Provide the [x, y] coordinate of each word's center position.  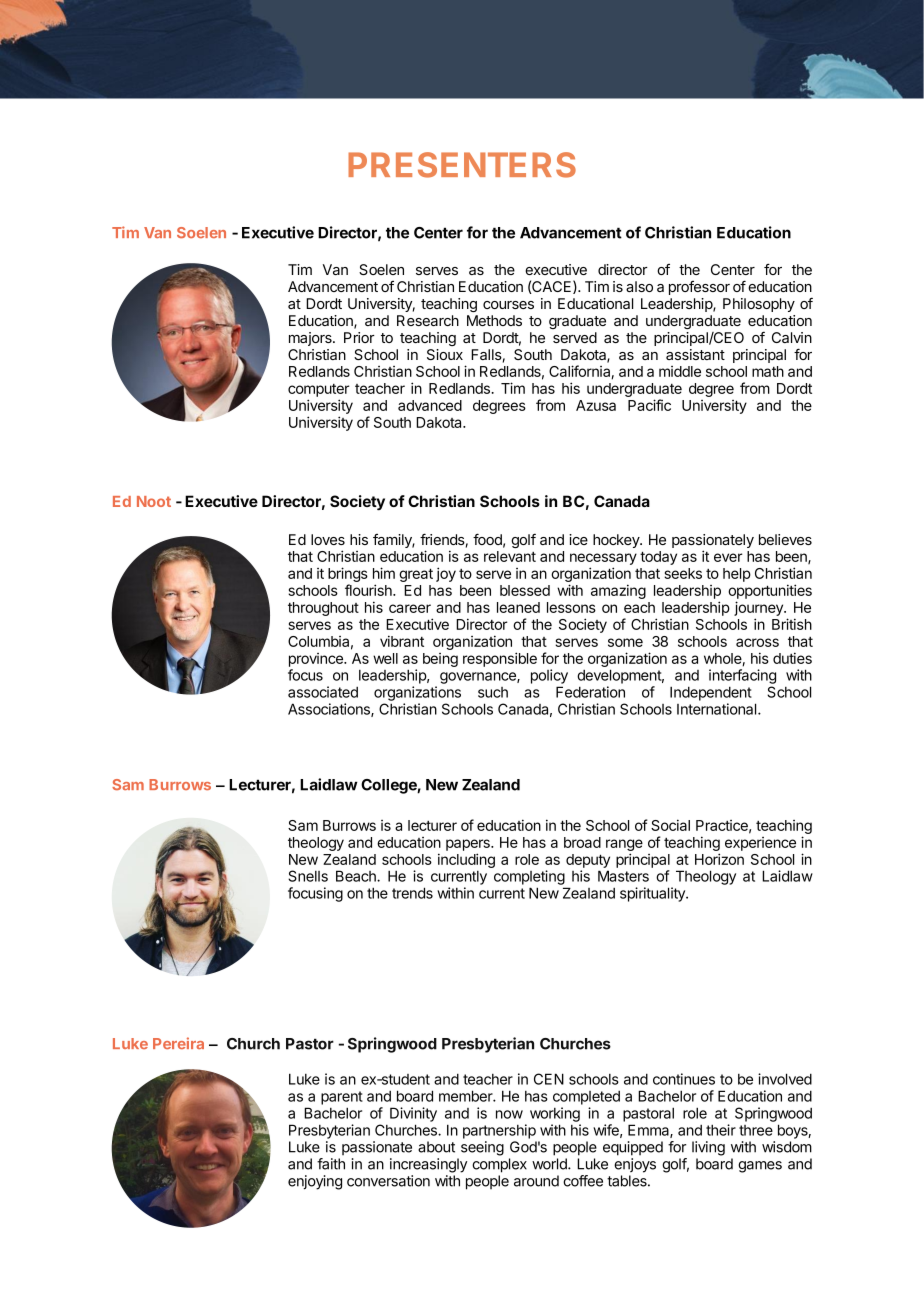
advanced [430, 405]
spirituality [653, 894]
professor [699, 288]
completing [529, 877]
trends [412, 893]
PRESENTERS [462, 165]
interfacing [742, 676]
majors [311, 339]
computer [319, 390]
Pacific [649, 405]
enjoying [315, 1182]
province [317, 660]
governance [479, 678]
